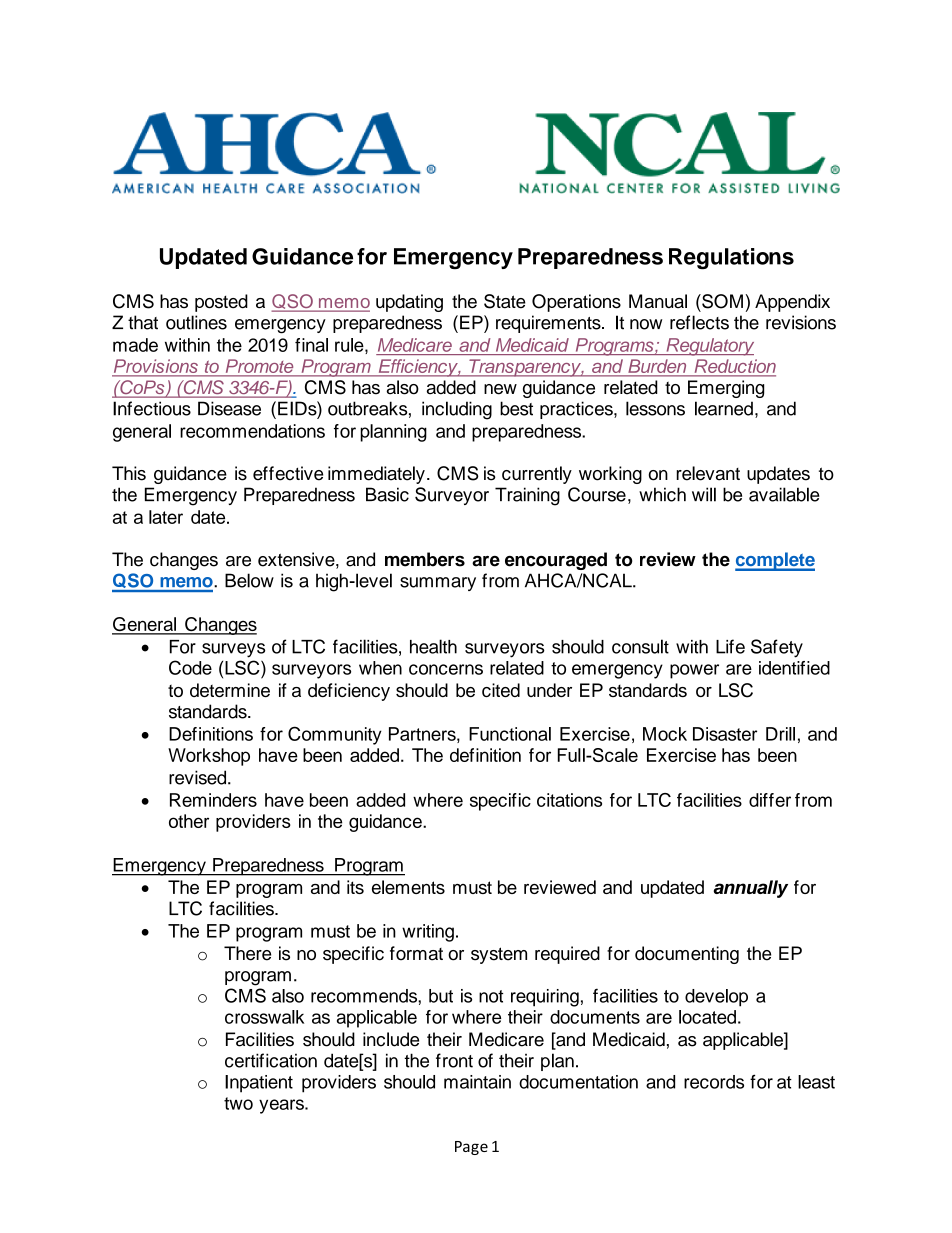 This screenshot has width=952, height=1233. I want to click on will, so click(704, 494).
